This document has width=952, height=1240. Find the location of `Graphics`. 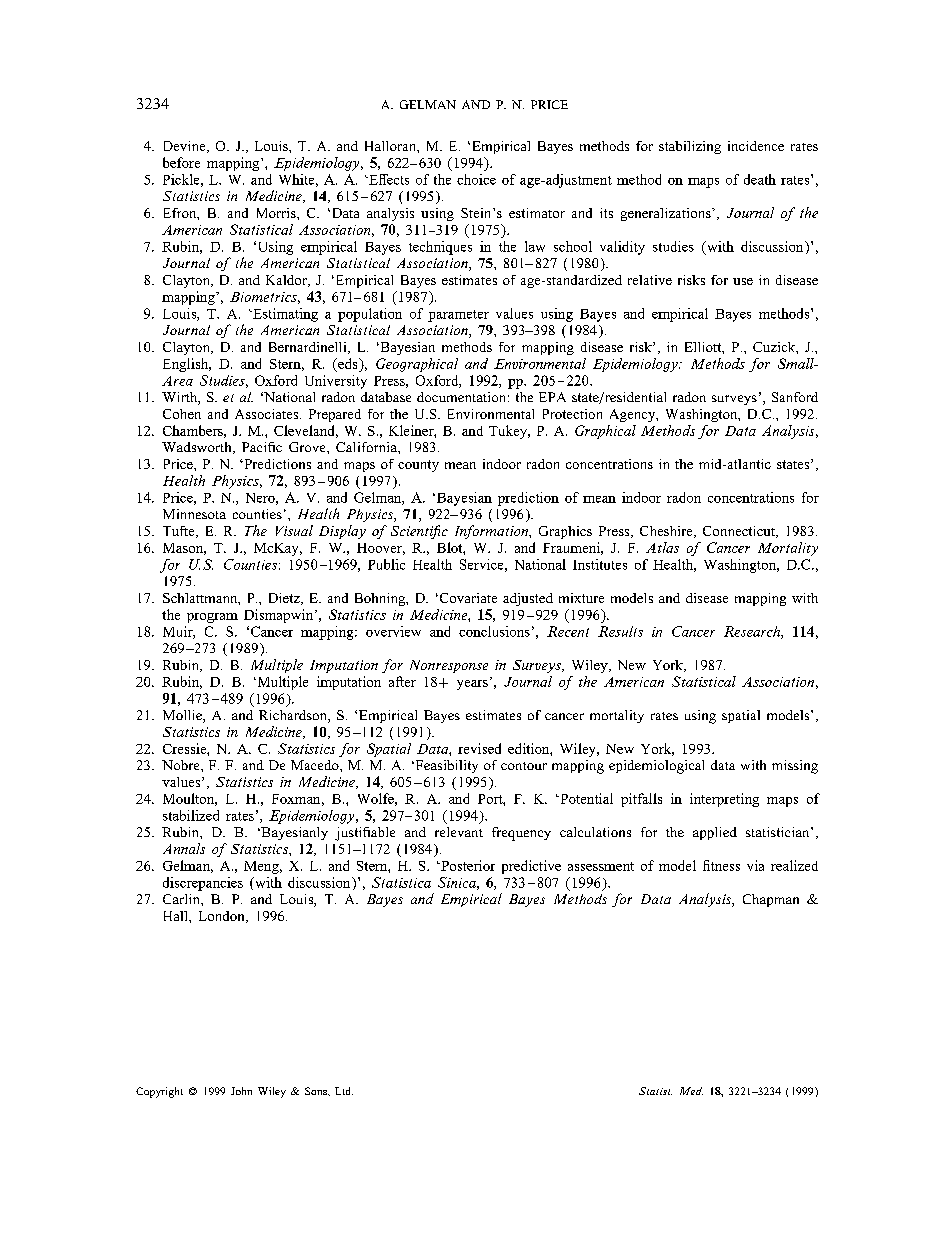

Graphics is located at coordinates (565, 532).
